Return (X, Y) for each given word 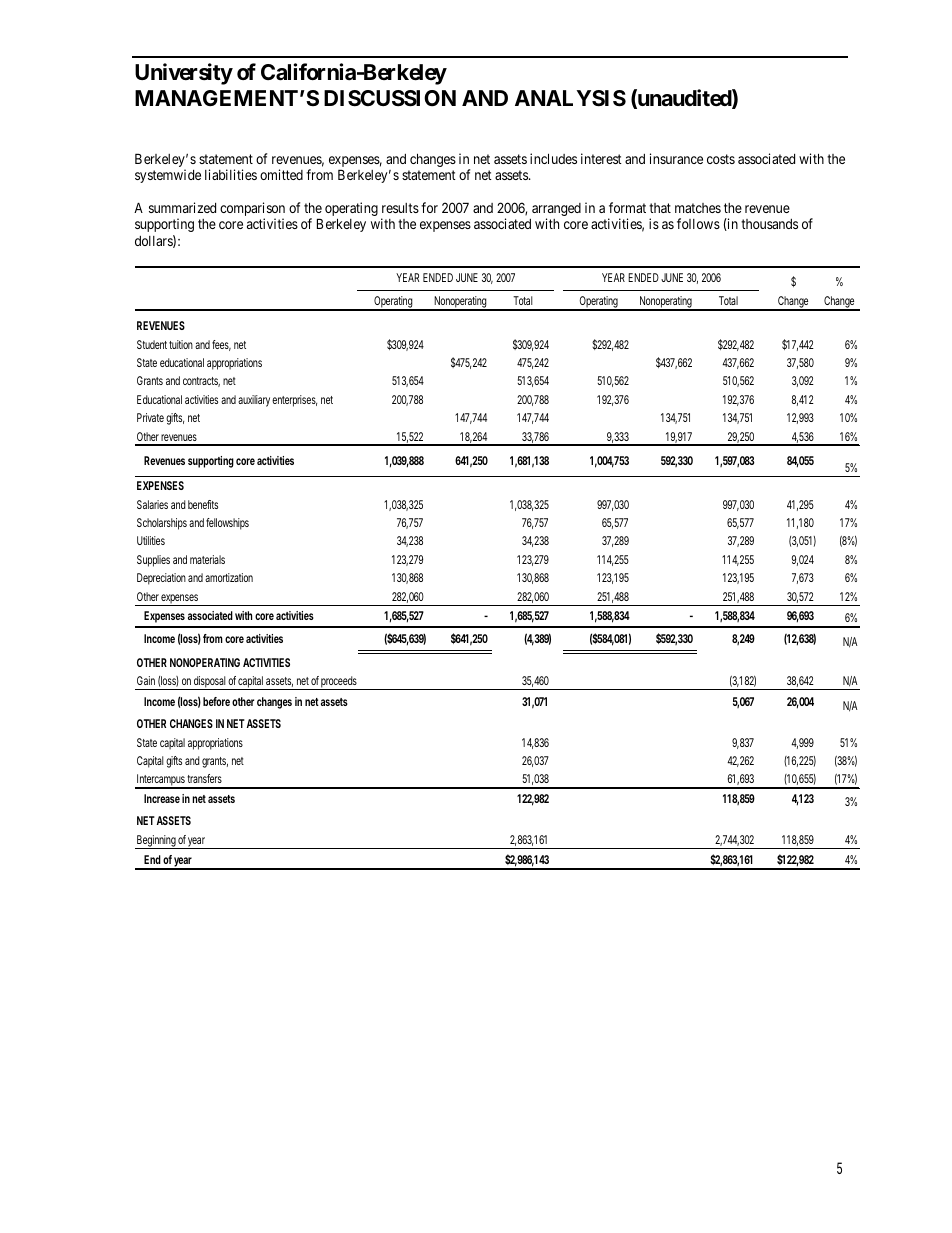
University (184, 74)
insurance (676, 158)
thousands (769, 224)
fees (221, 345)
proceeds (339, 683)
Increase (162, 798)
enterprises (294, 401)
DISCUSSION (390, 98)
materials (207, 559)
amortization (229, 577)
